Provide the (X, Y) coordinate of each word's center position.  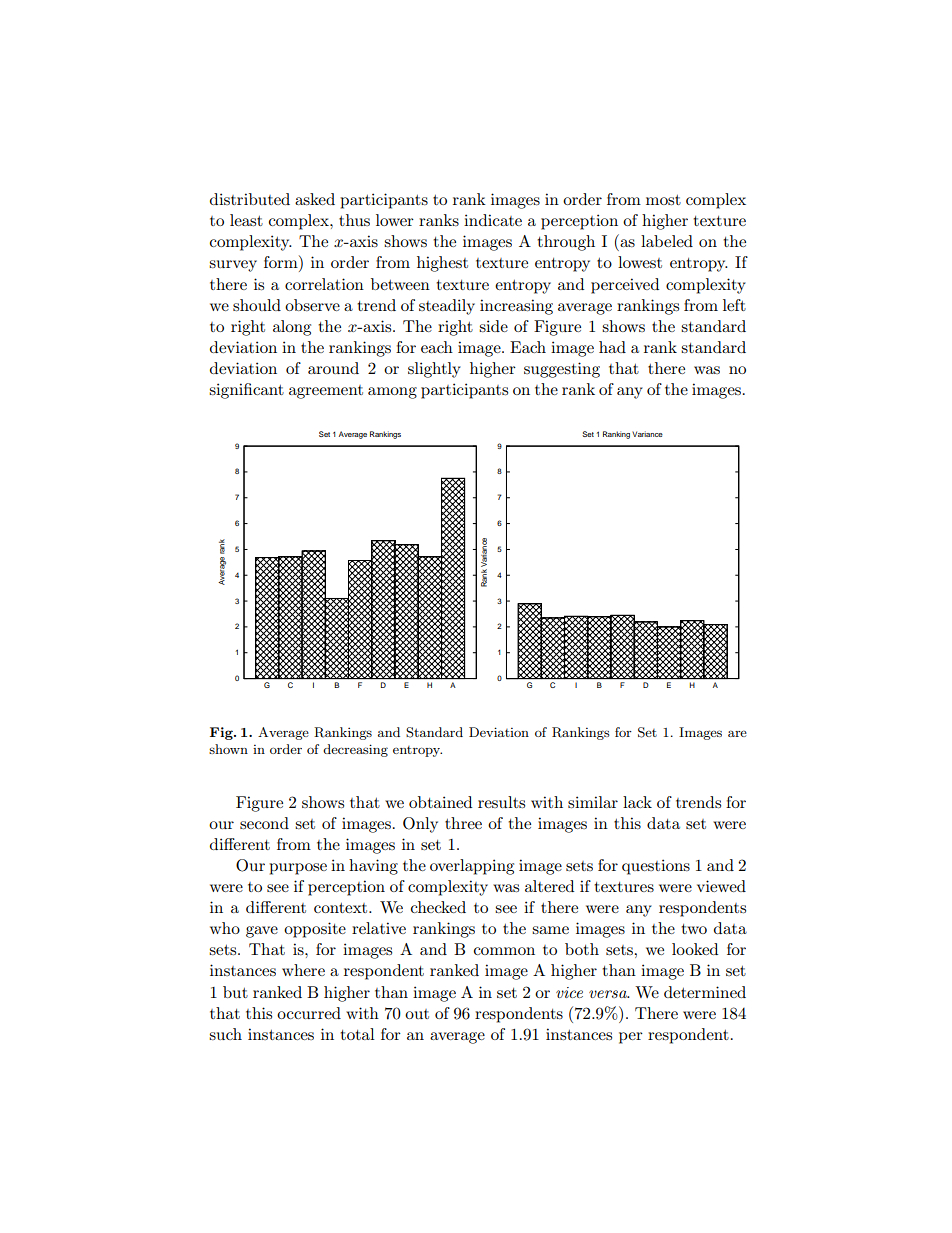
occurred (309, 1013)
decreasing (355, 750)
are (737, 733)
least (246, 220)
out (417, 1014)
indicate (493, 220)
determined (705, 992)
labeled (667, 241)
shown (228, 749)
